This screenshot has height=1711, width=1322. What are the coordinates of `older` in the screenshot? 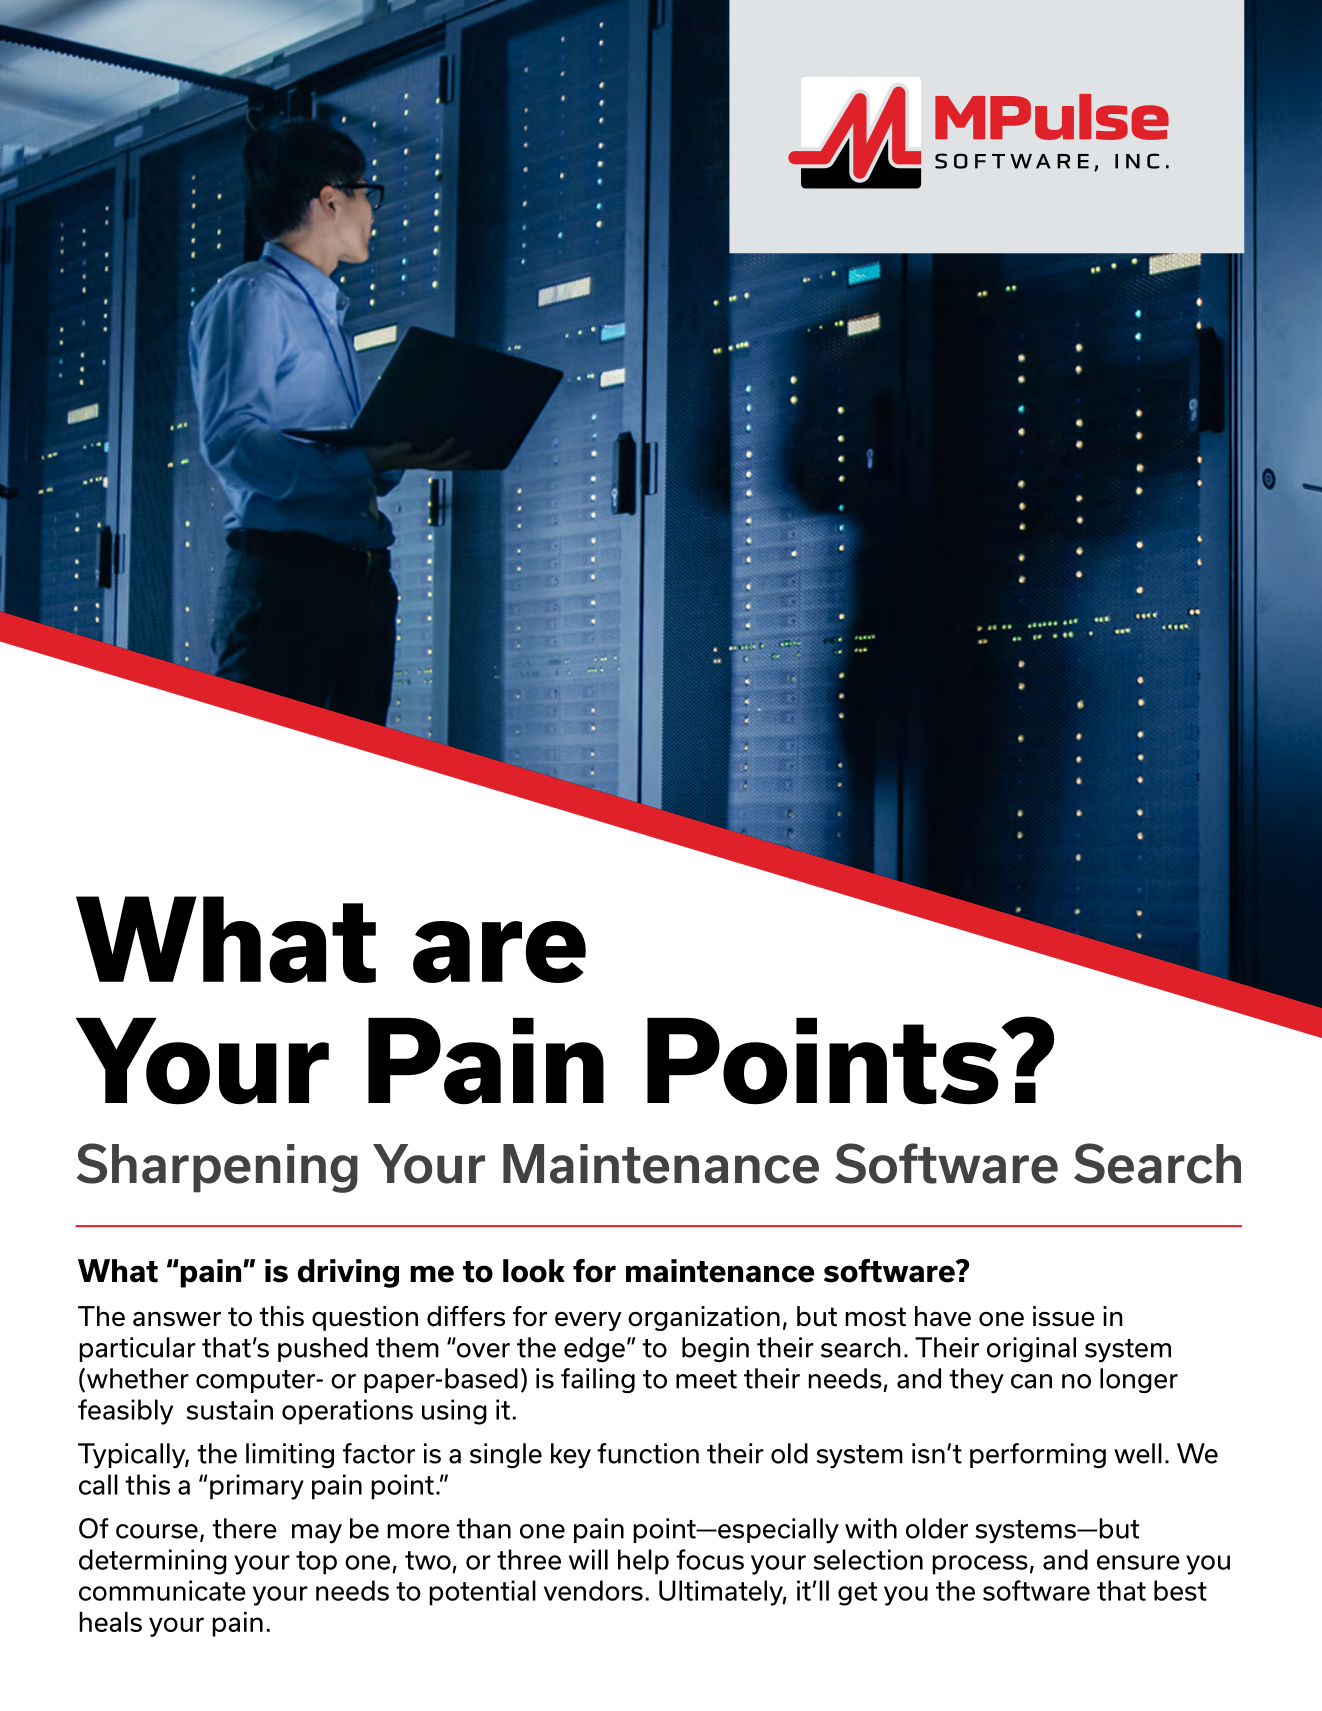 It's located at (937, 1528).
